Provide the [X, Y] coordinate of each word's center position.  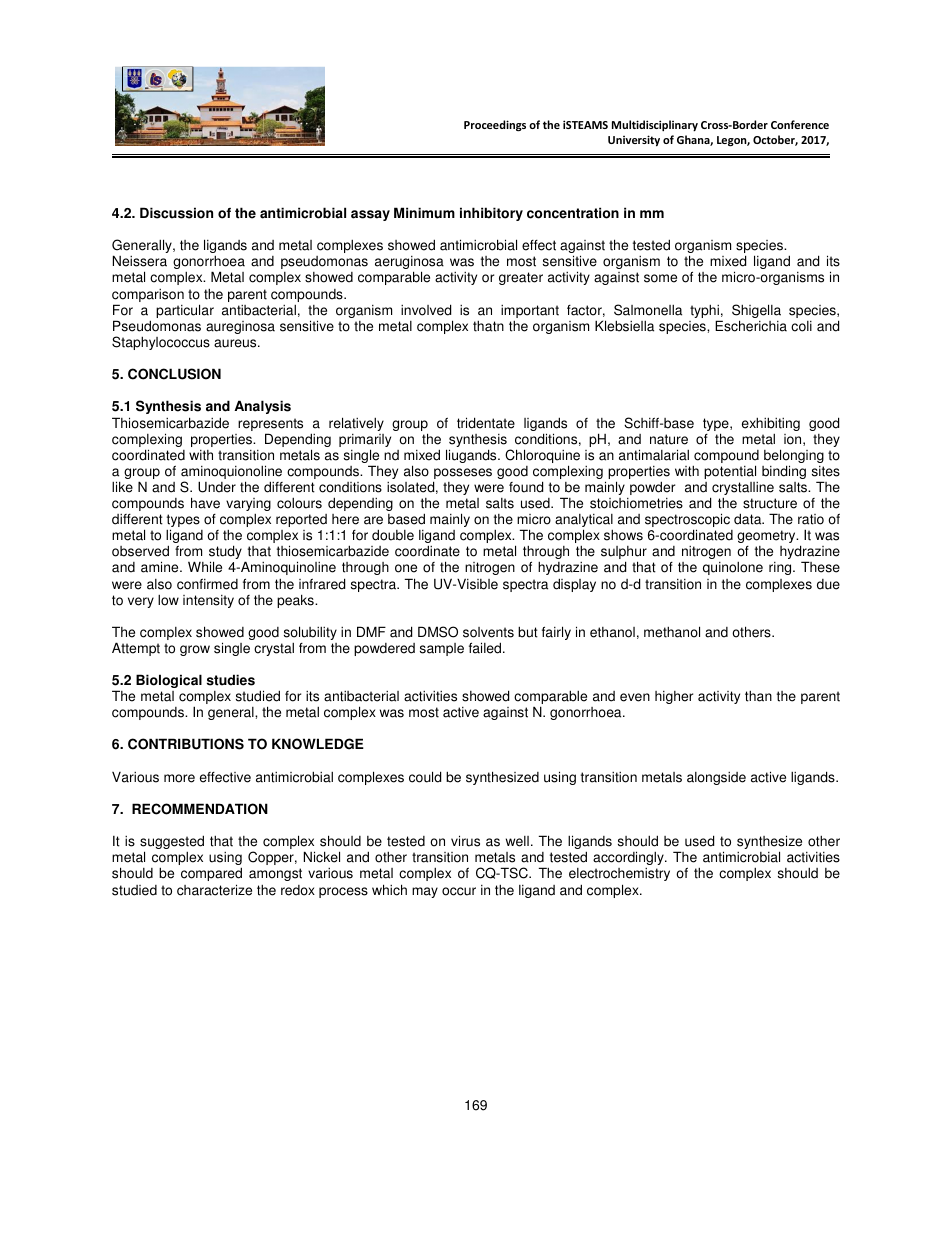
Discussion [176, 213]
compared [211, 874]
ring [781, 568]
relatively [356, 424]
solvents [488, 632]
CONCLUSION [174, 374]
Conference [800, 124]
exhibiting [771, 424]
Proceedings [495, 126]
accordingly [629, 858]
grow [195, 650]
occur [459, 891]
